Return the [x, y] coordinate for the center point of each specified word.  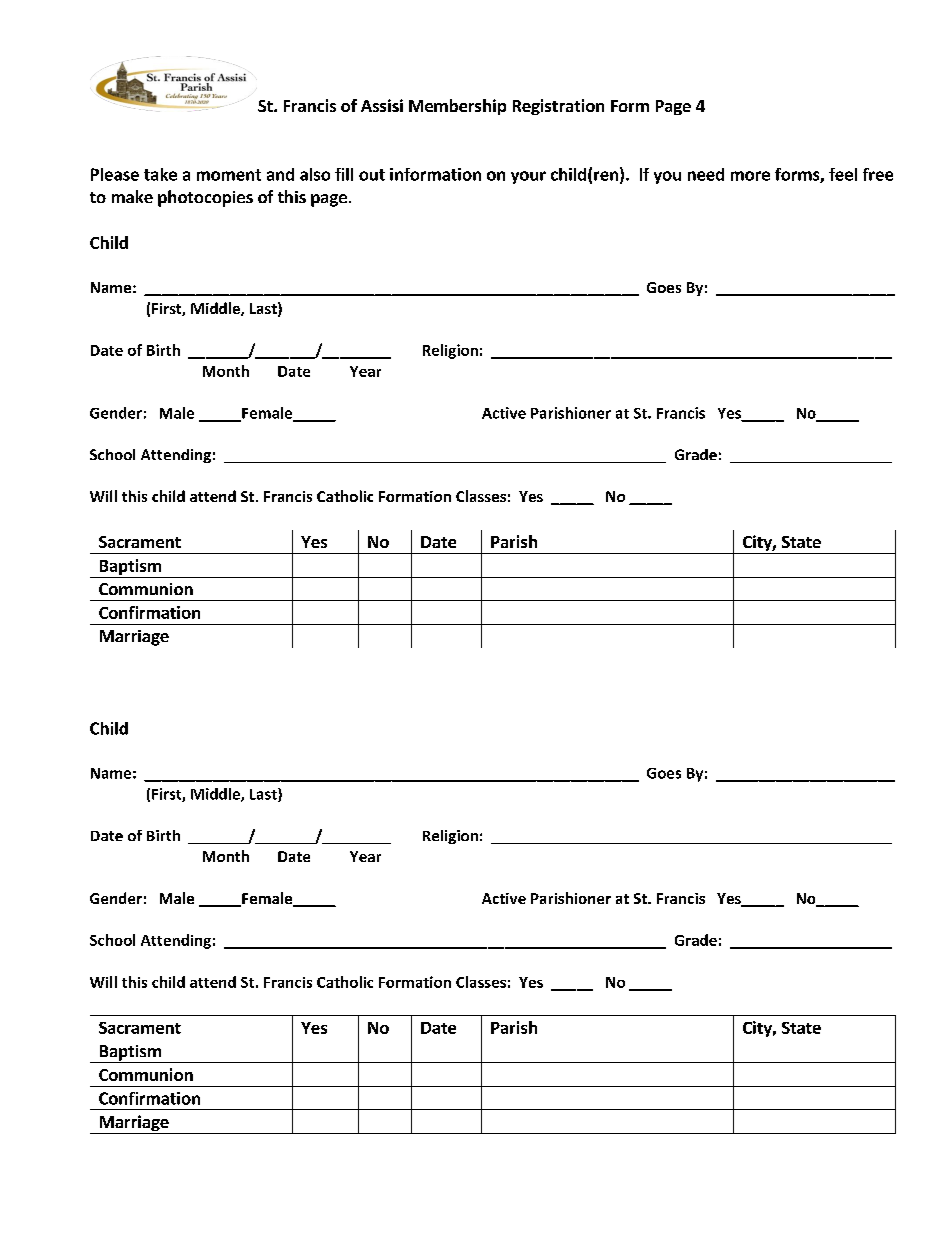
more [750, 176]
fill [344, 174]
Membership [457, 107]
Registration [558, 107]
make [132, 196]
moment [229, 175]
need [706, 174]
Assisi [382, 105]
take [160, 174]
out [372, 175]
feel [843, 174]
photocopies [205, 198]
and [280, 174]
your [528, 177]
